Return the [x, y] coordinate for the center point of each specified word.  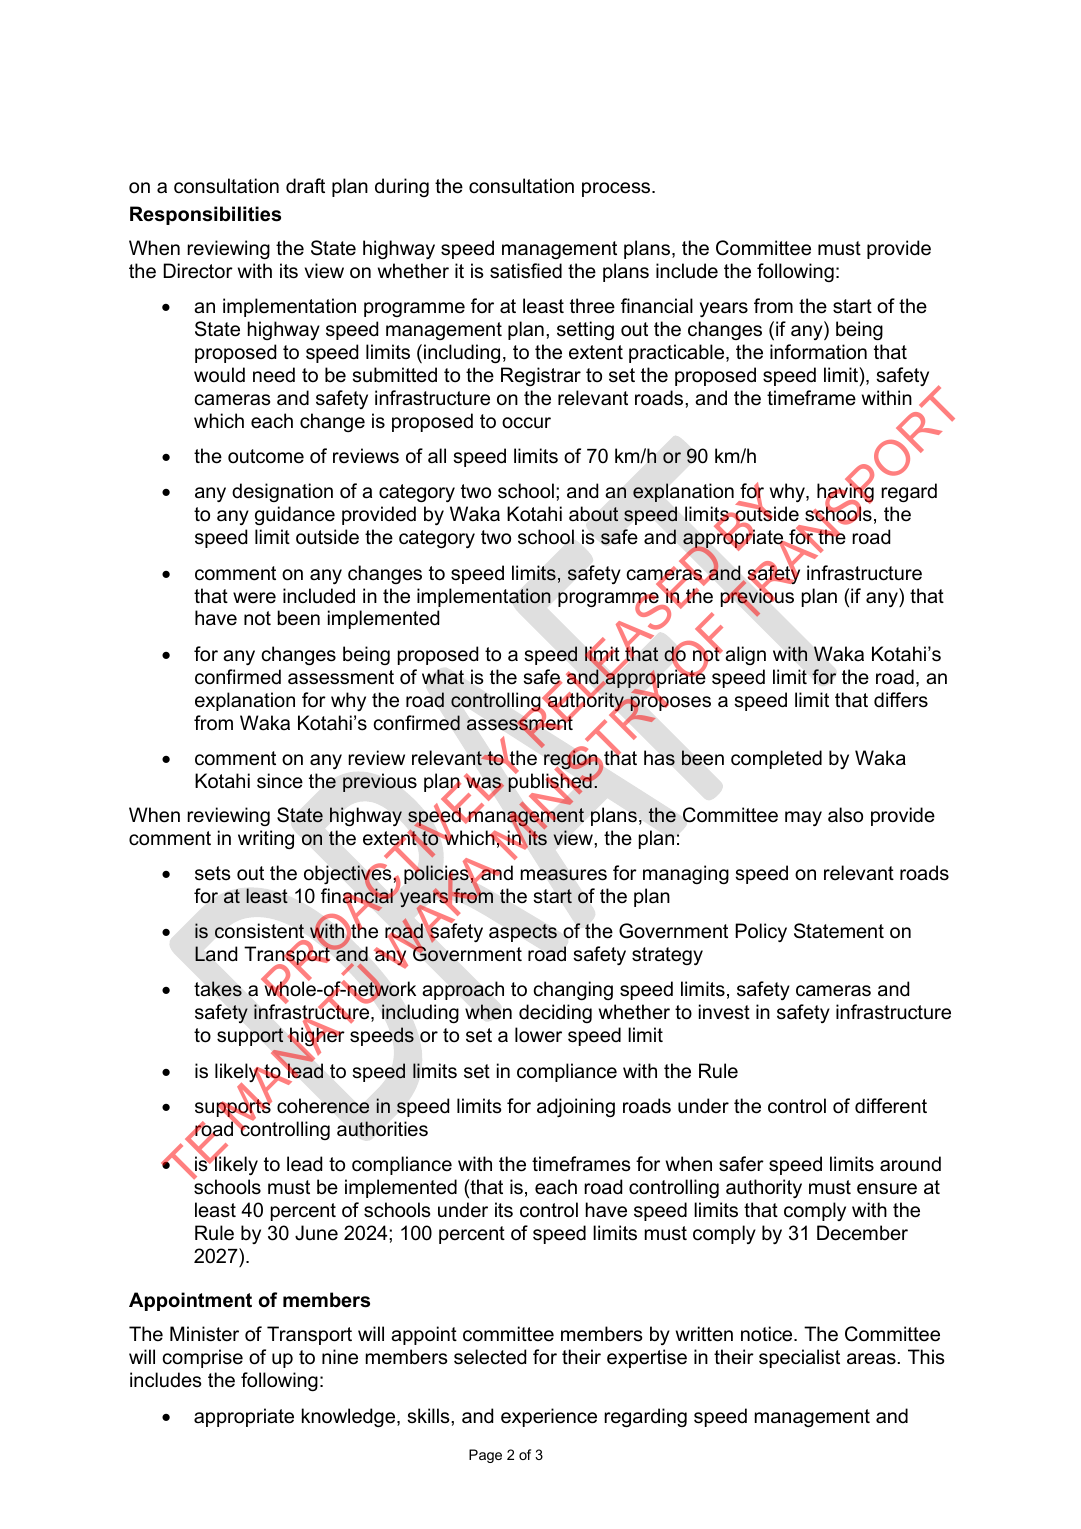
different [891, 1106]
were [254, 598]
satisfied [526, 271]
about [594, 514]
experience [549, 1417]
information [818, 352]
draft [305, 186]
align [745, 655]
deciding [555, 1013]
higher [316, 1037]
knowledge [350, 1417]
